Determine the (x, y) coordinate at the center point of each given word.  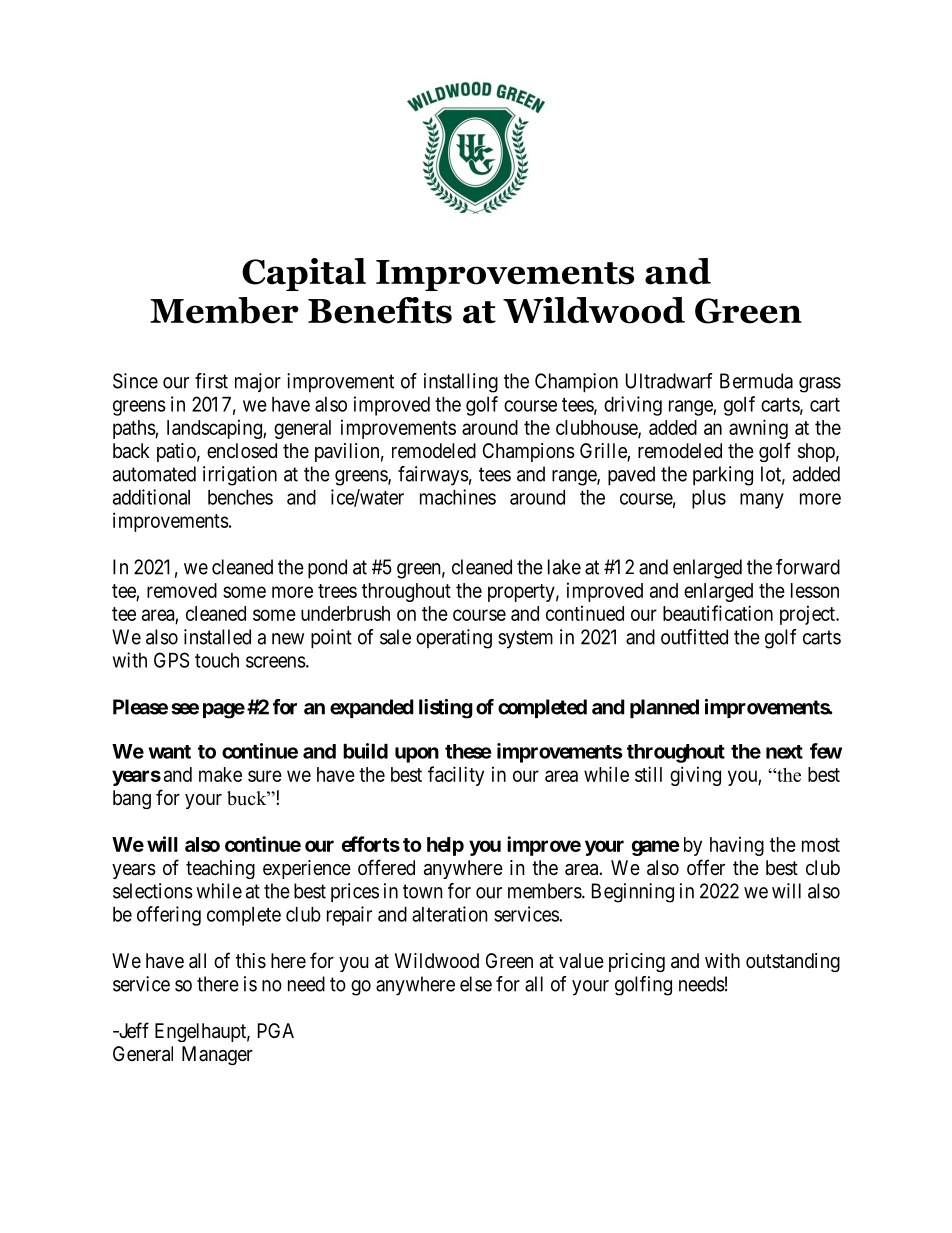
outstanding (793, 962)
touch (217, 660)
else (476, 984)
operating (454, 639)
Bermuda (756, 381)
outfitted (694, 637)
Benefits (380, 310)
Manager (217, 1055)
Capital (304, 274)
